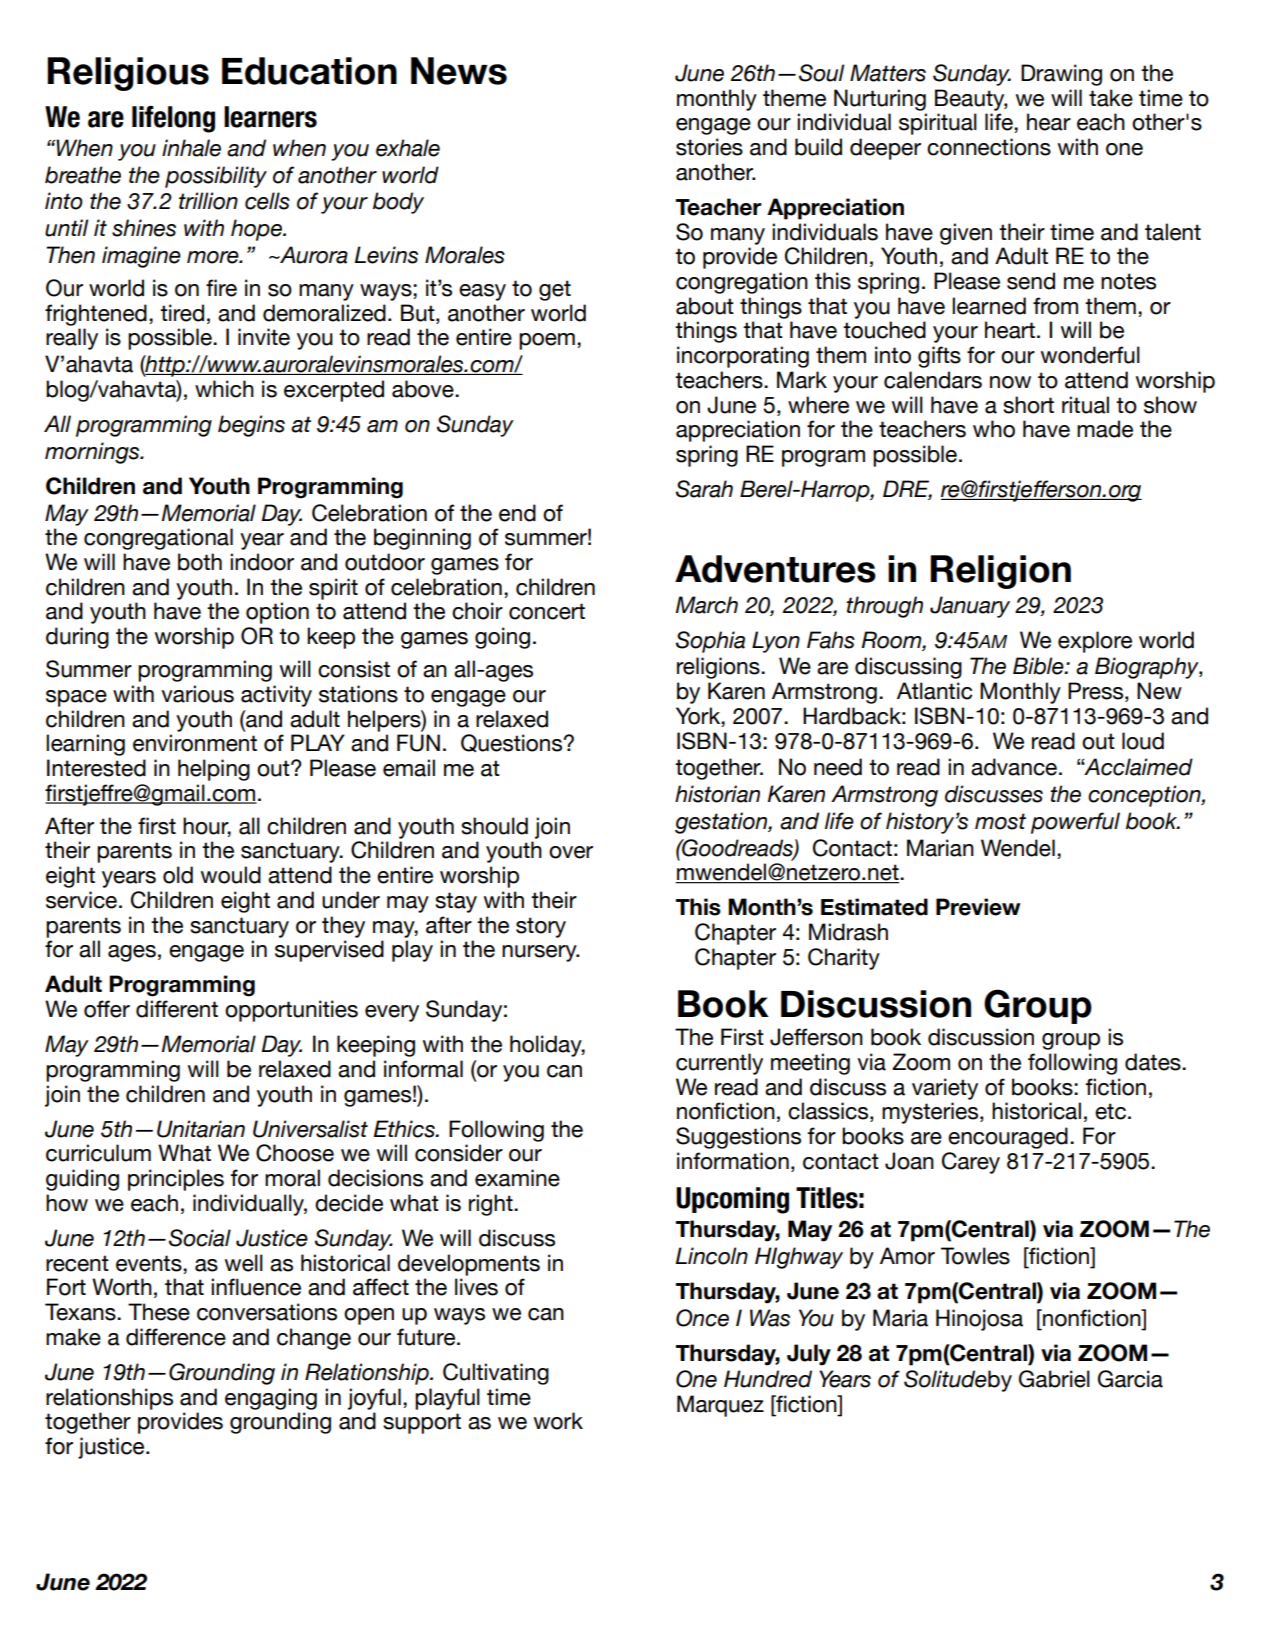 The image size is (1261, 1632). What do you see at coordinates (1014, 767) in the page?
I see `advance` at bounding box center [1014, 767].
